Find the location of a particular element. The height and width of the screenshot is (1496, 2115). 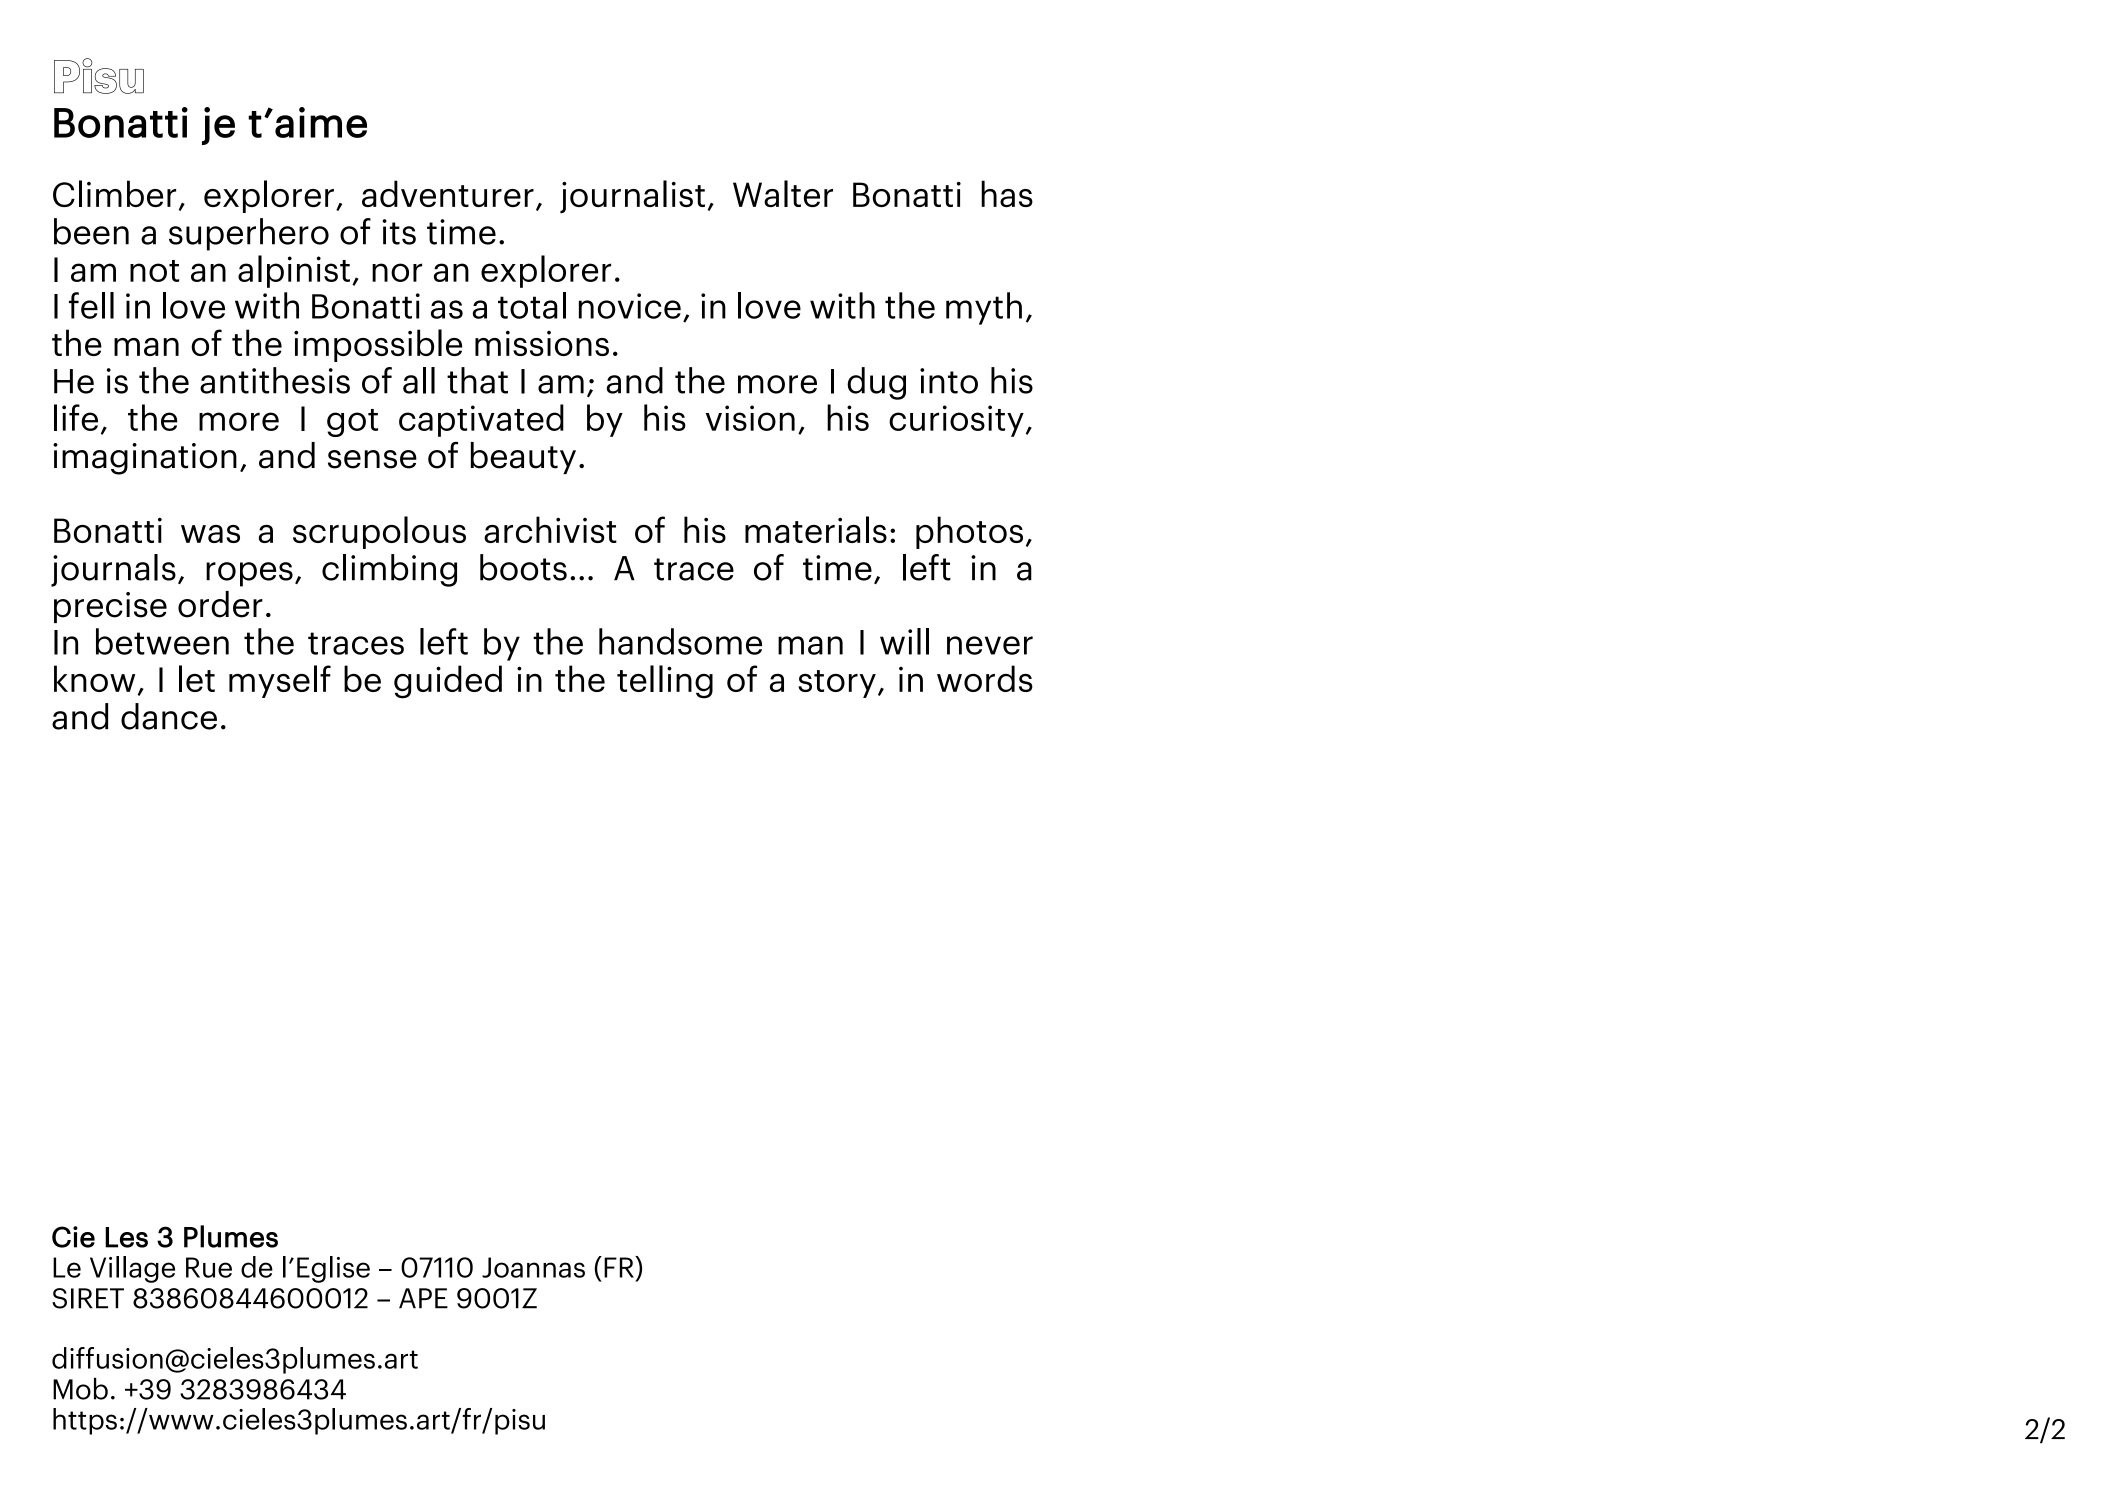

Mob is located at coordinates (80, 1389).
